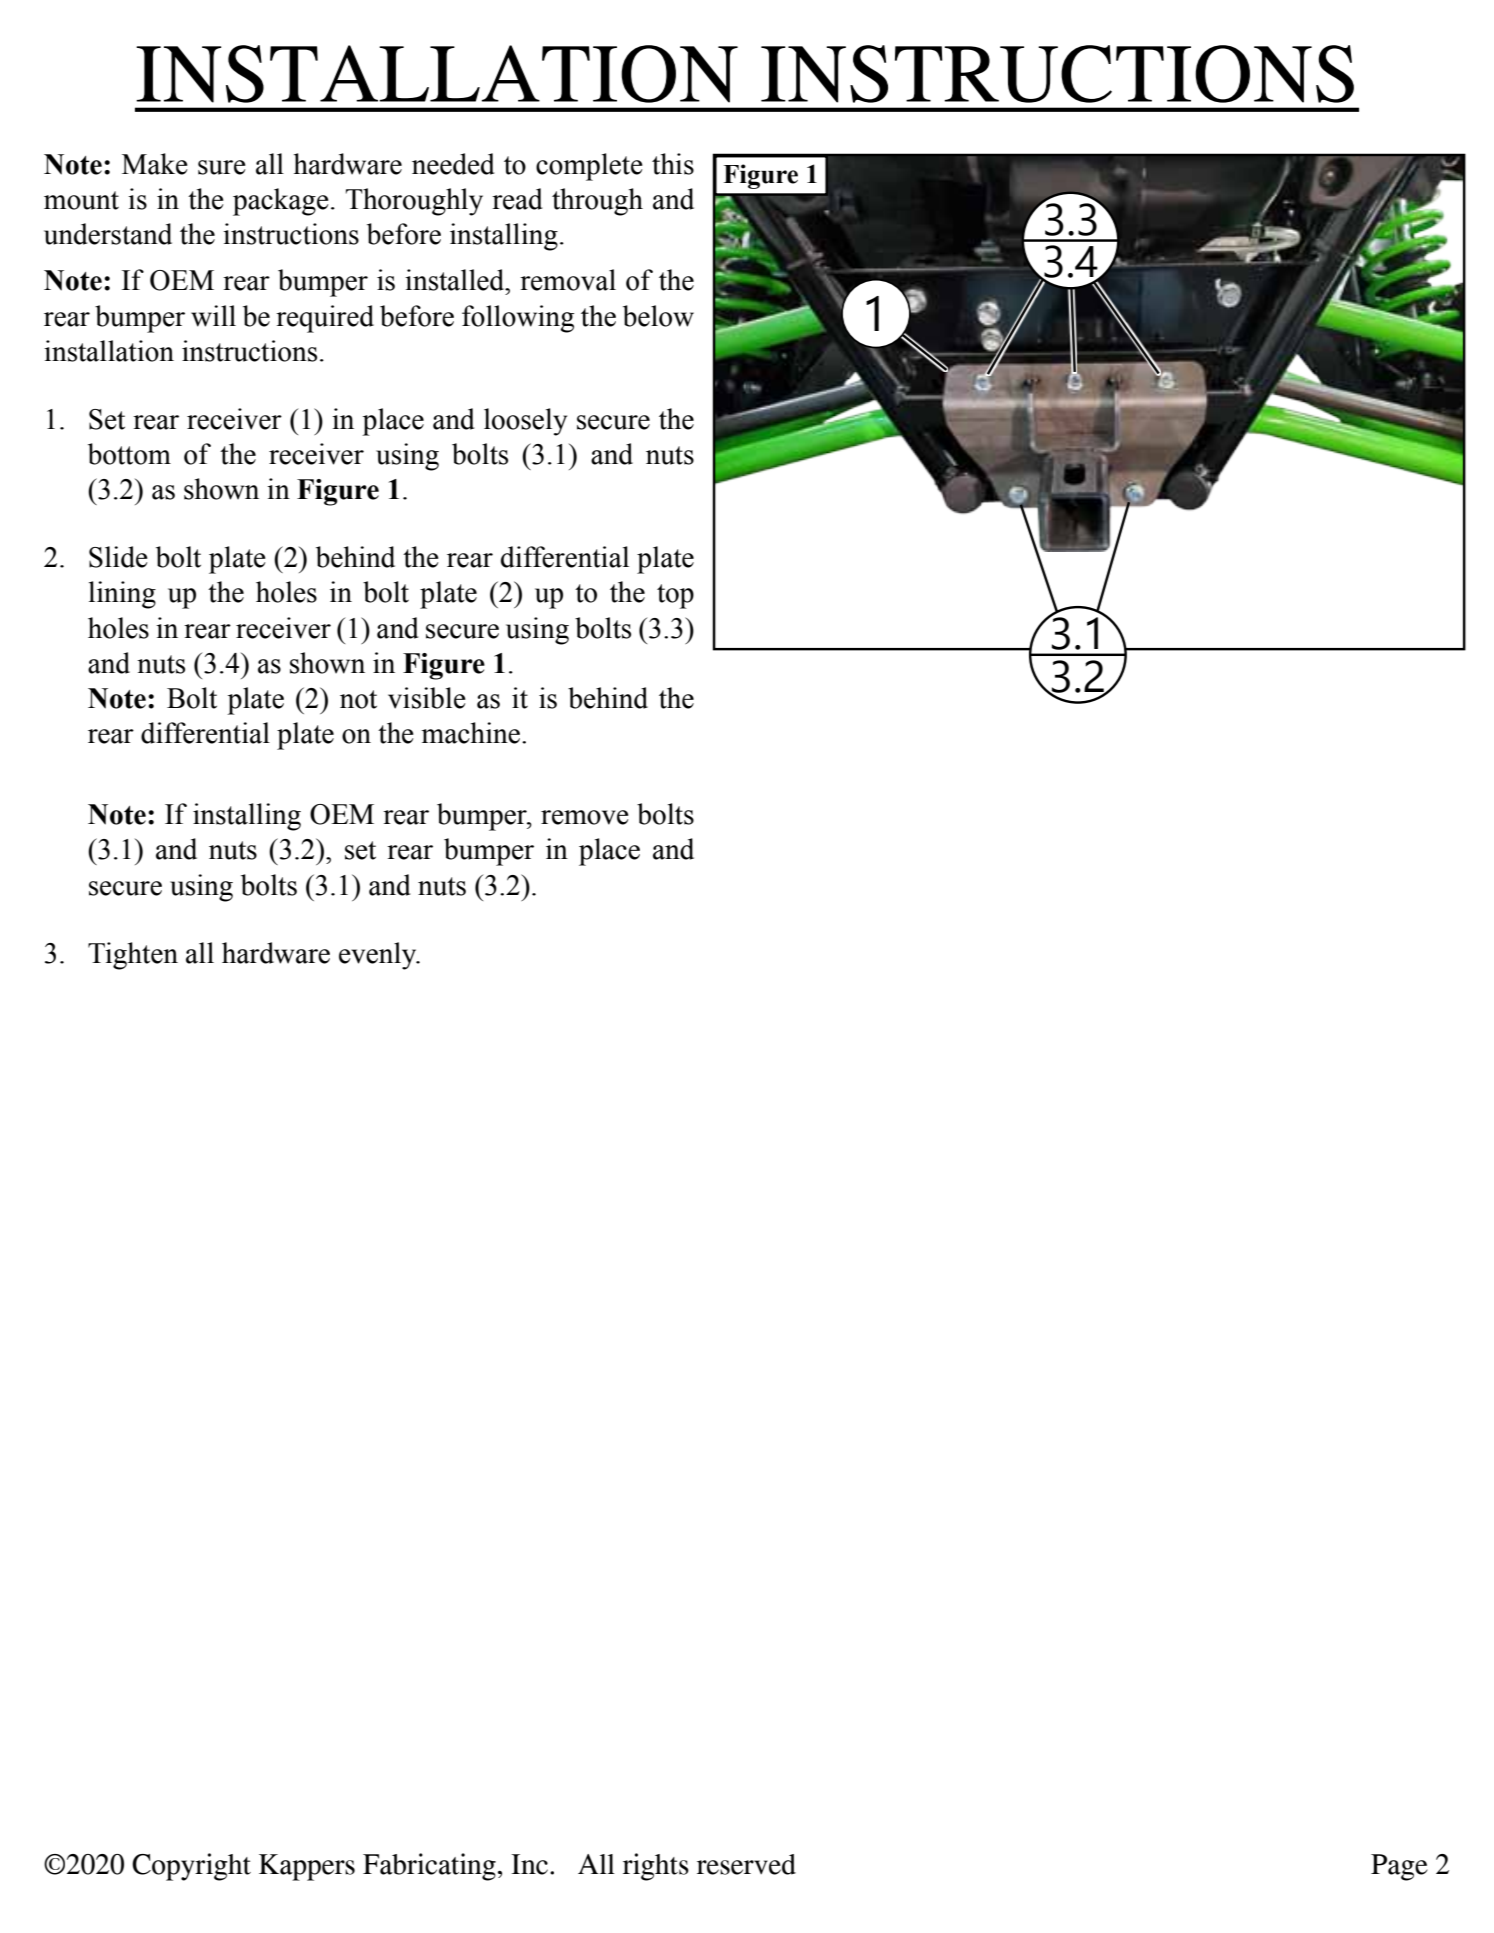 The height and width of the screenshot is (1933, 1494). Describe the element at coordinates (675, 596) in the screenshot. I see `top` at that location.
